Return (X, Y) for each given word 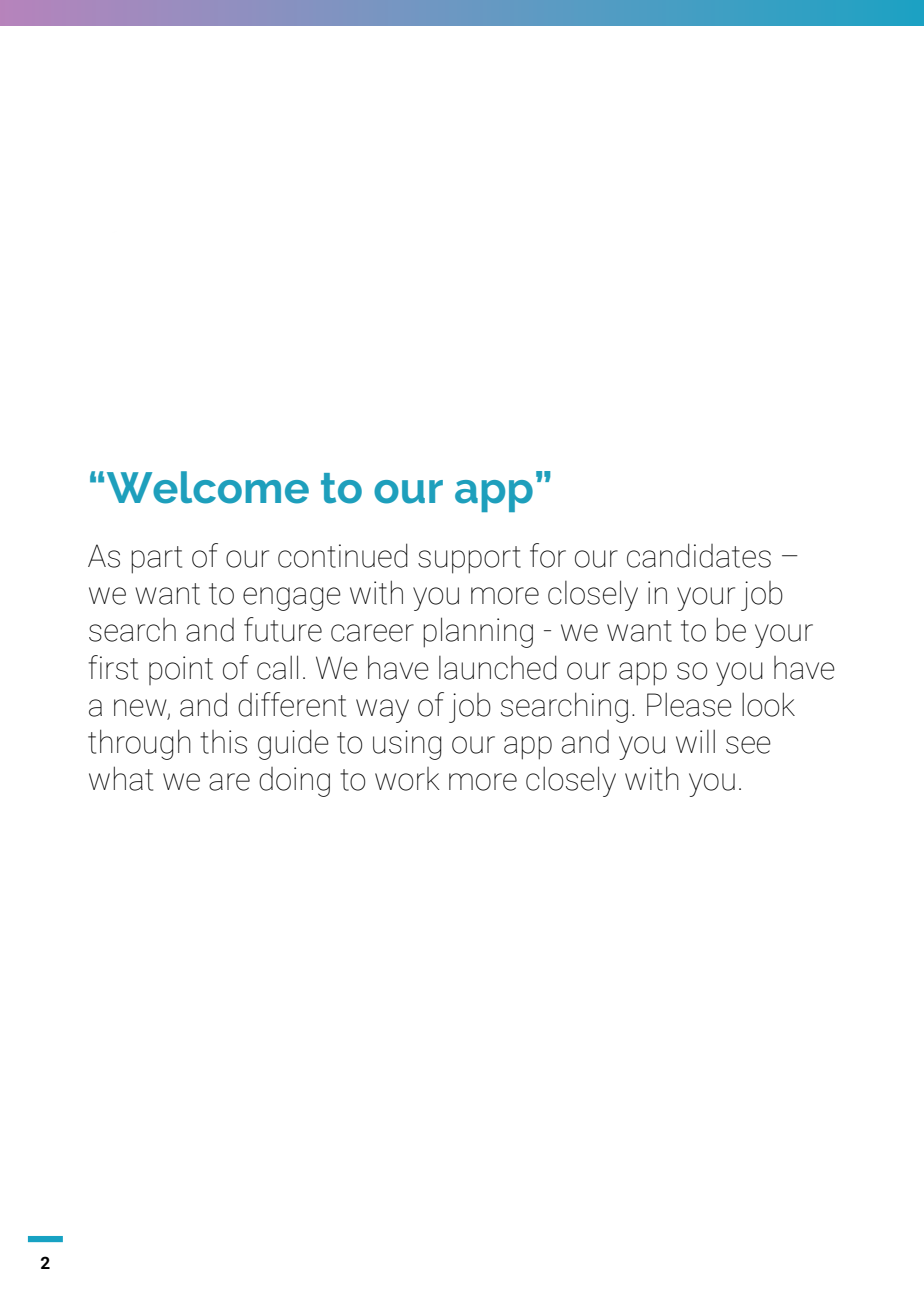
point (181, 670)
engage (292, 599)
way (382, 711)
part (156, 560)
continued (343, 555)
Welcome (208, 487)
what (121, 778)
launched (498, 667)
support (469, 560)
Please (689, 704)
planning (478, 632)
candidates (699, 555)
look (768, 704)
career (372, 633)
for (548, 555)
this (223, 742)
